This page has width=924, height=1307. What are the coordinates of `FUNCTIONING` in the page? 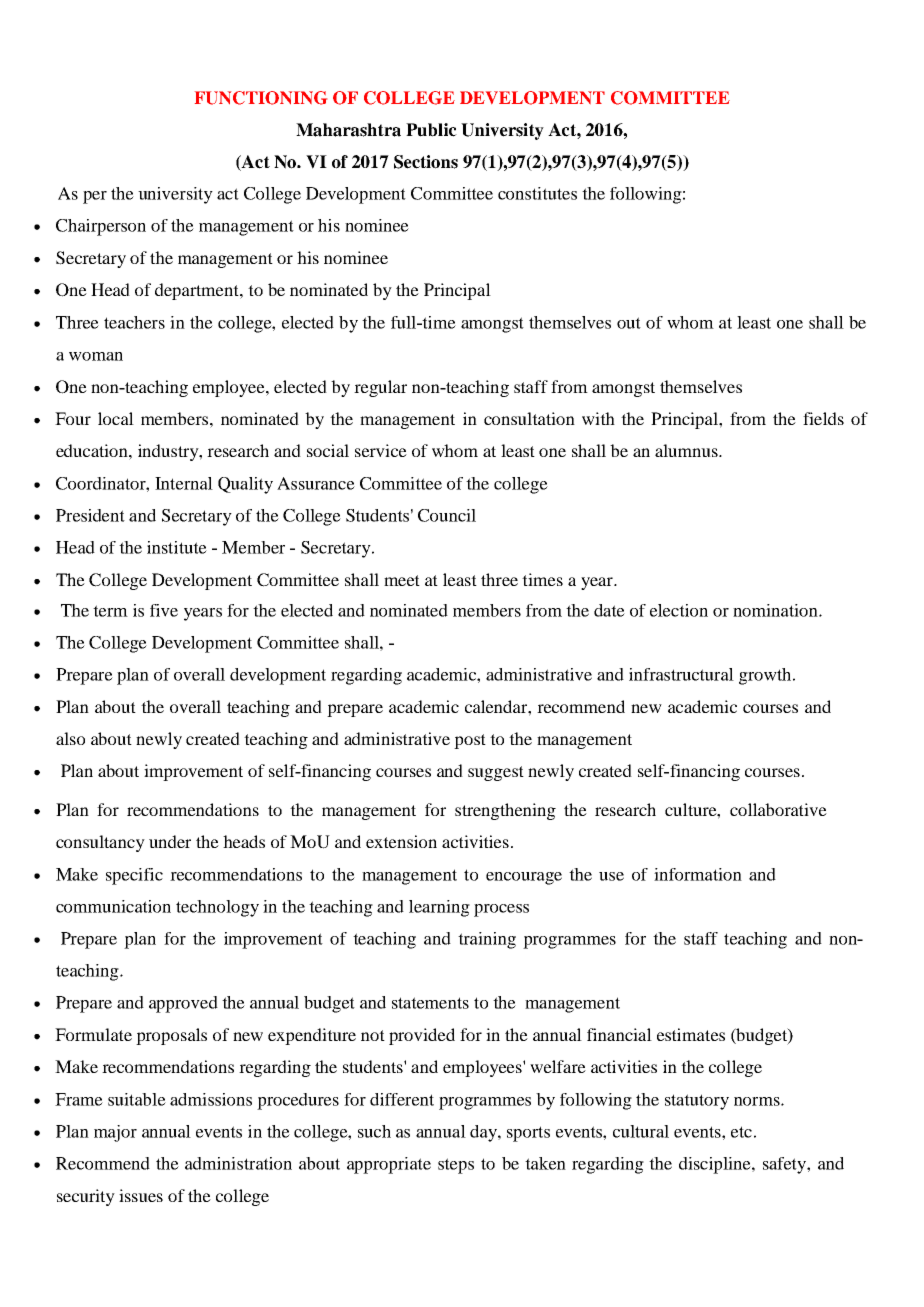 It's located at (261, 98).
